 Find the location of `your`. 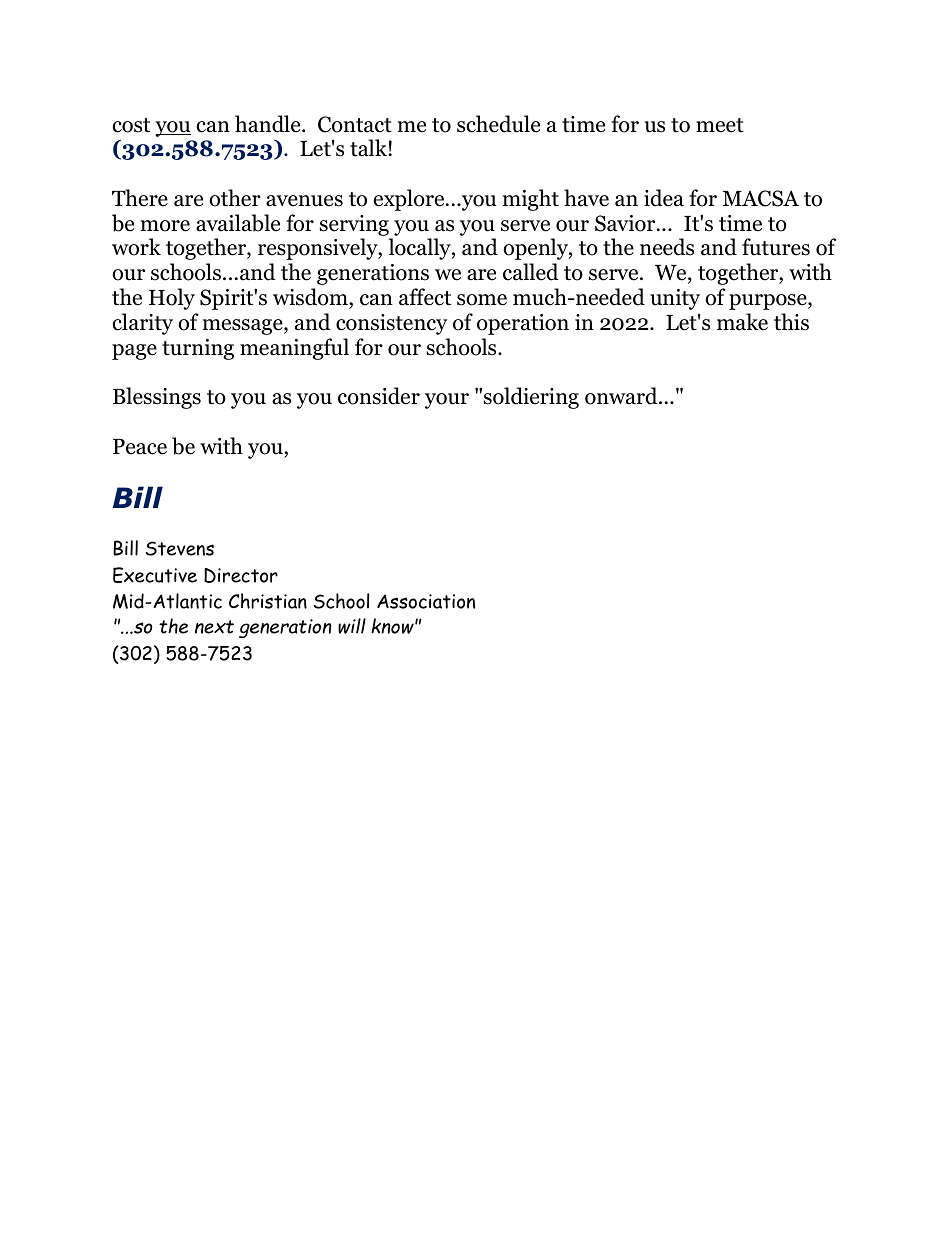

your is located at coordinates (447, 401).
